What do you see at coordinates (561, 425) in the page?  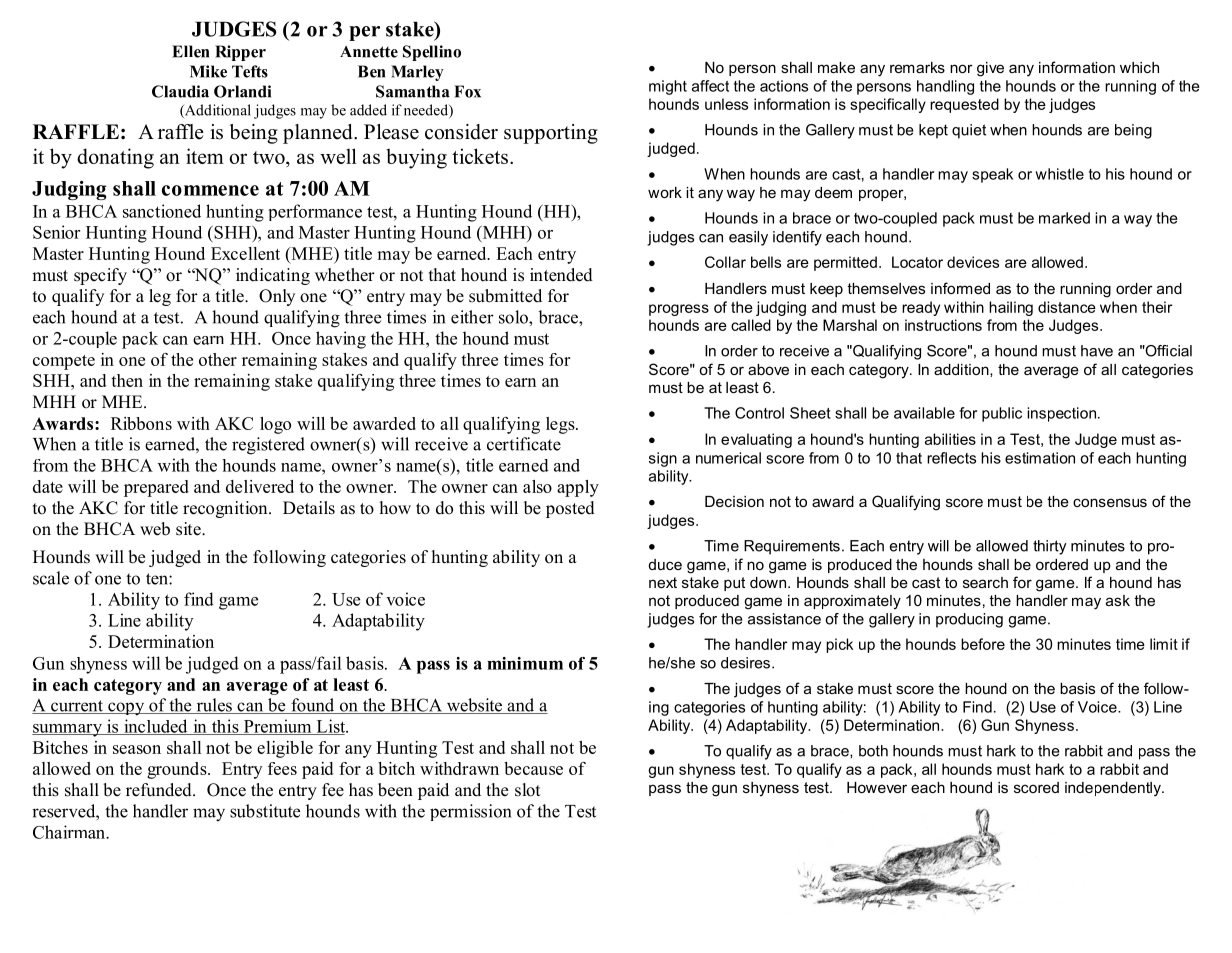 I see `legs` at bounding box center [561, 425].
